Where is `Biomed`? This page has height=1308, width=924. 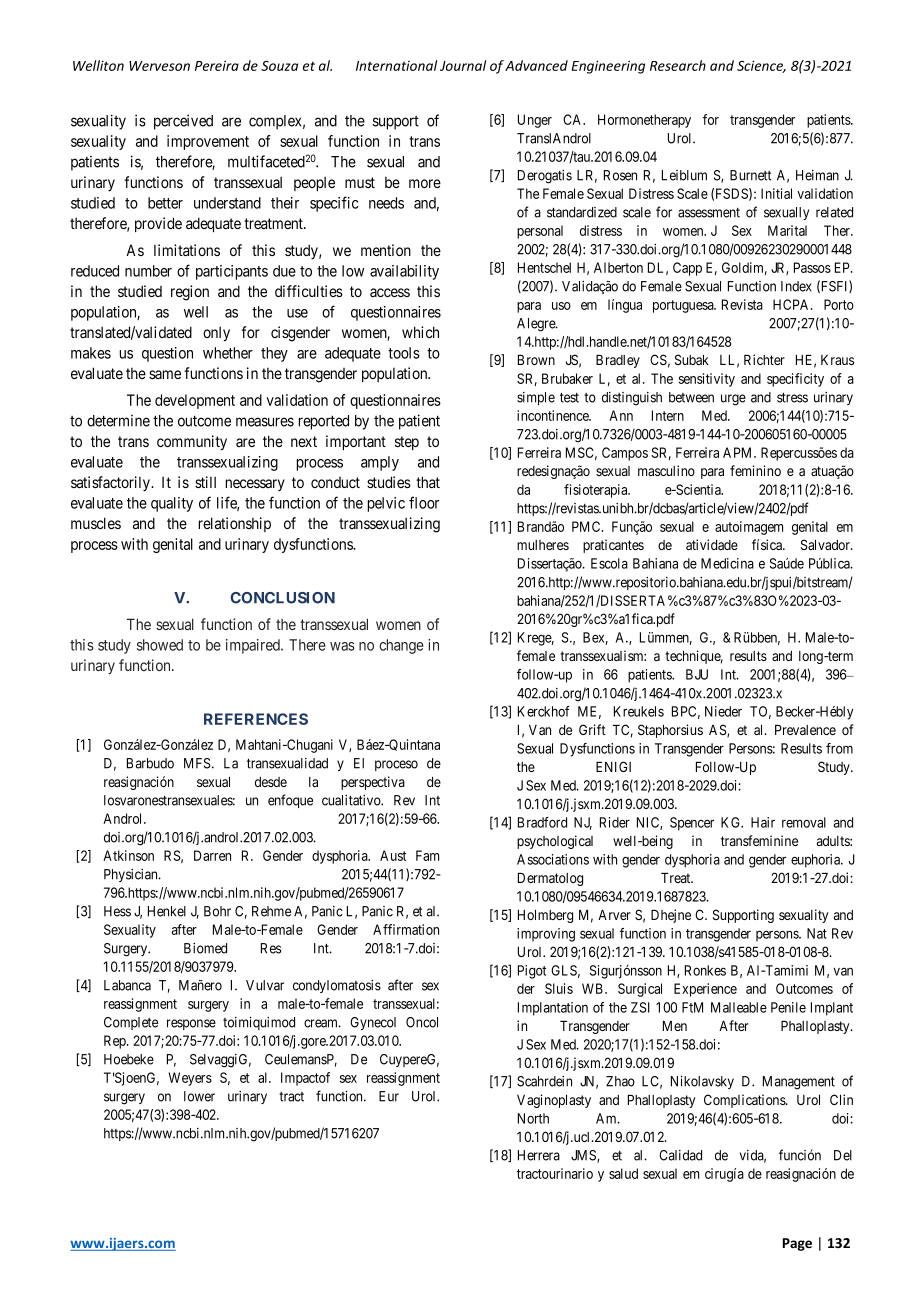 Biomed is located at coordinates (205, 948).
